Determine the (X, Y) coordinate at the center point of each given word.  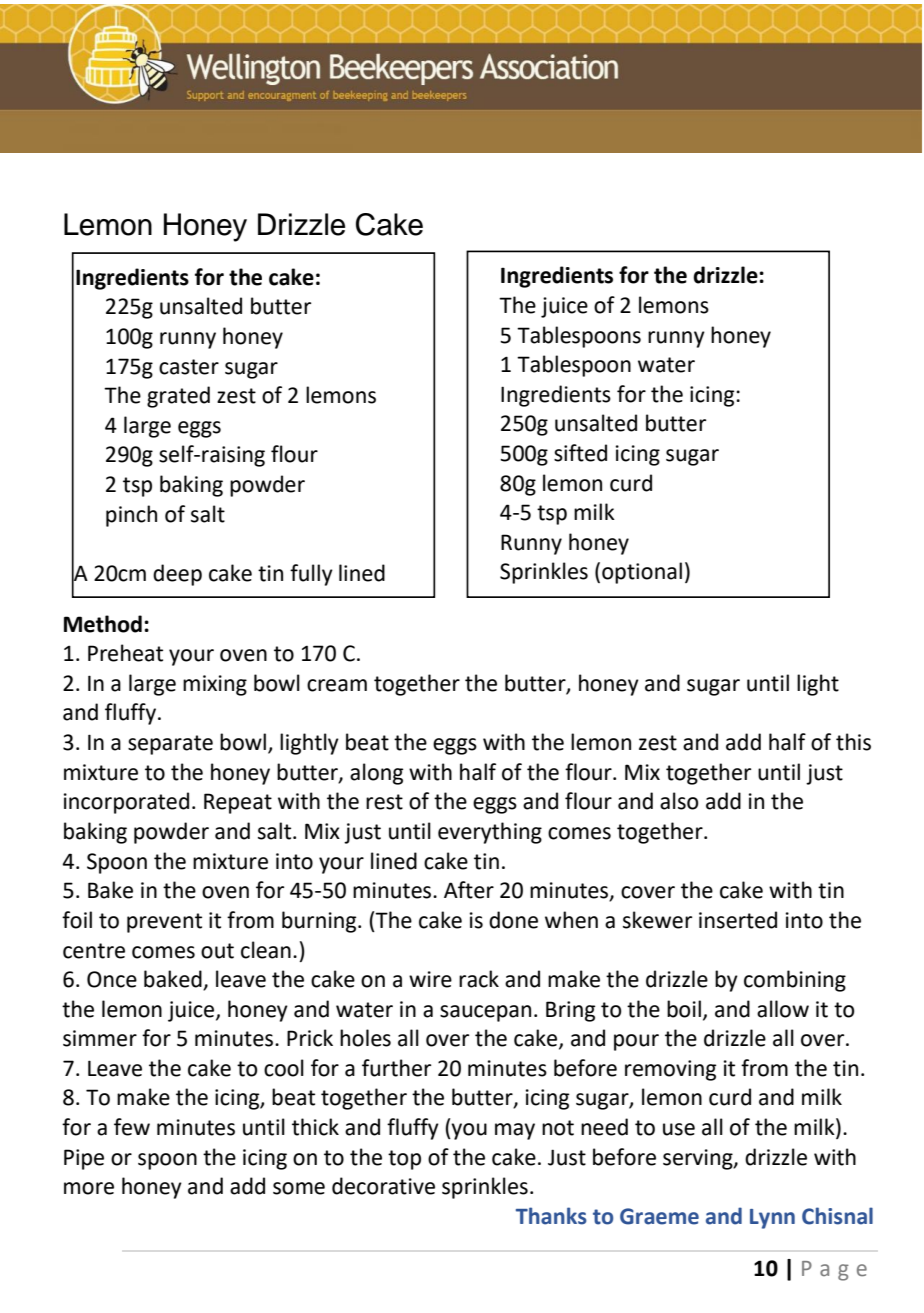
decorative (383, 1186)
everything (490, 833)
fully (311, 575)
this (853, 742)
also (679, 801)
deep (177, 575)
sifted (580, 453)
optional (642, 573)
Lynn (772, 1219)
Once (112, 979)
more (89, 1188)
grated (178, 397)
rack (479, 979)
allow (783, 1009)
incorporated (126, 803)
